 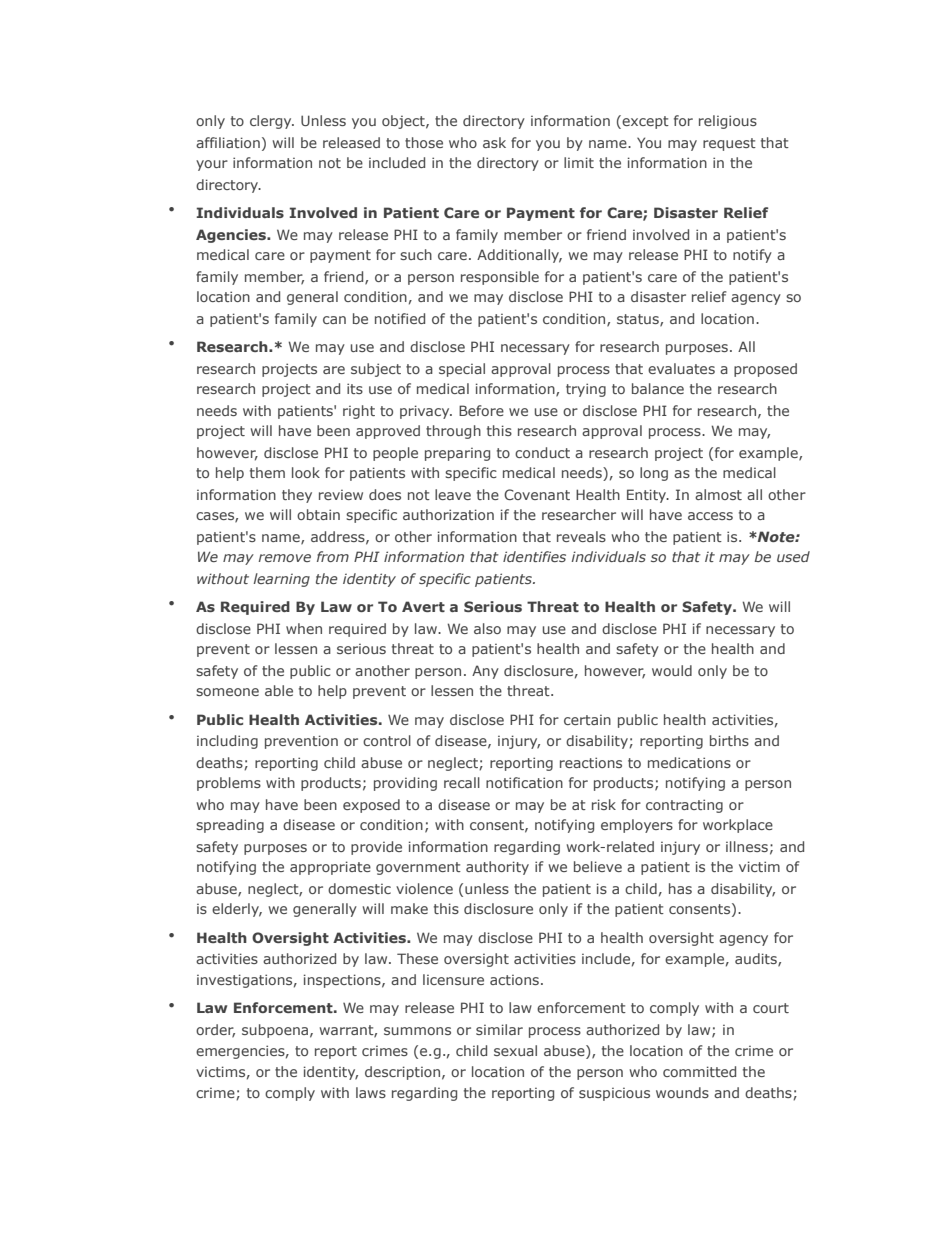 I want to click on order, so click(x=215, y=1031).
